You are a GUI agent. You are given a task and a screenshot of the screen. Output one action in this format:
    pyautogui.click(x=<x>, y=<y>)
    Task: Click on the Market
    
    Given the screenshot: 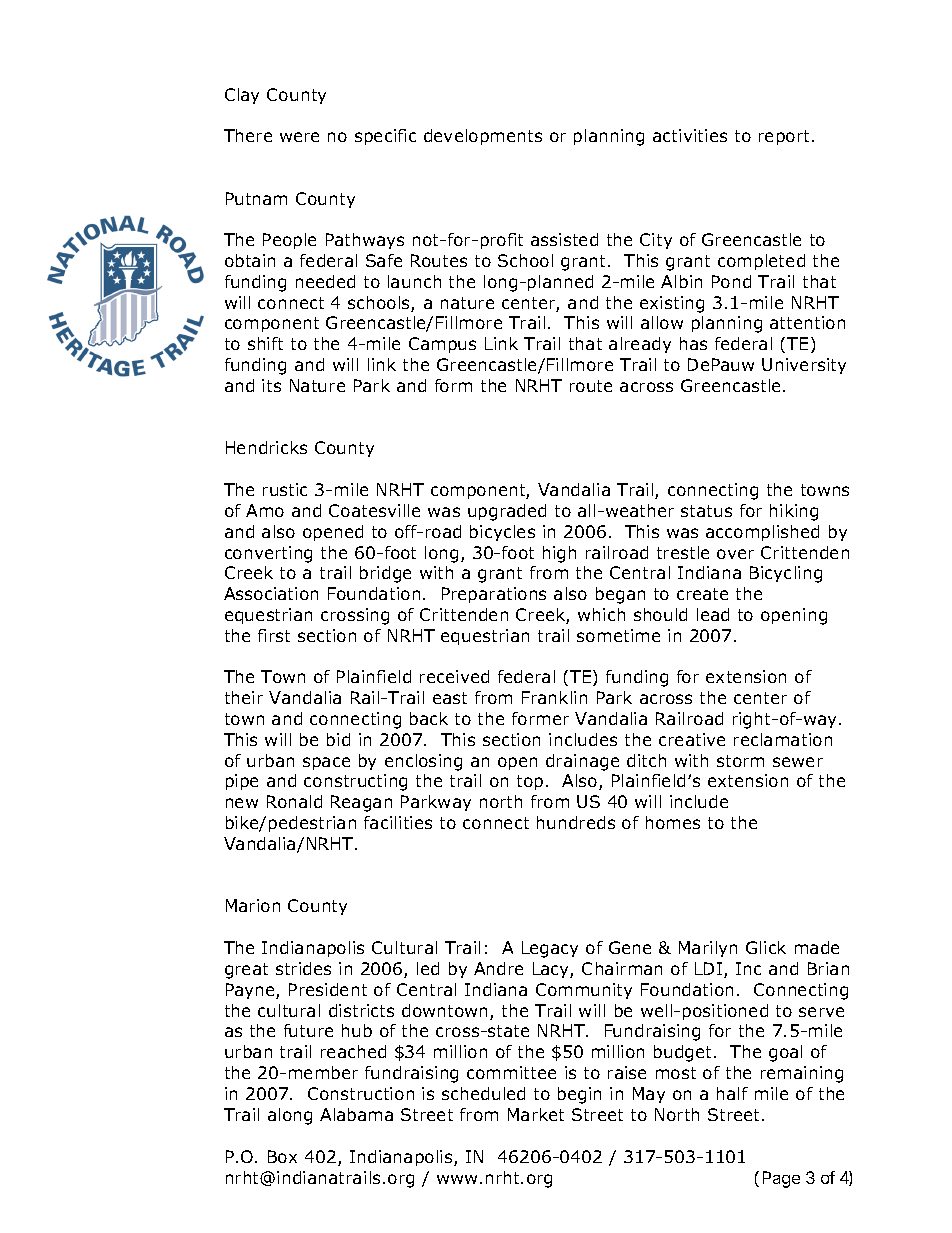 What is the action you would take?
    pyautogui.click(x=536, y=1114)
